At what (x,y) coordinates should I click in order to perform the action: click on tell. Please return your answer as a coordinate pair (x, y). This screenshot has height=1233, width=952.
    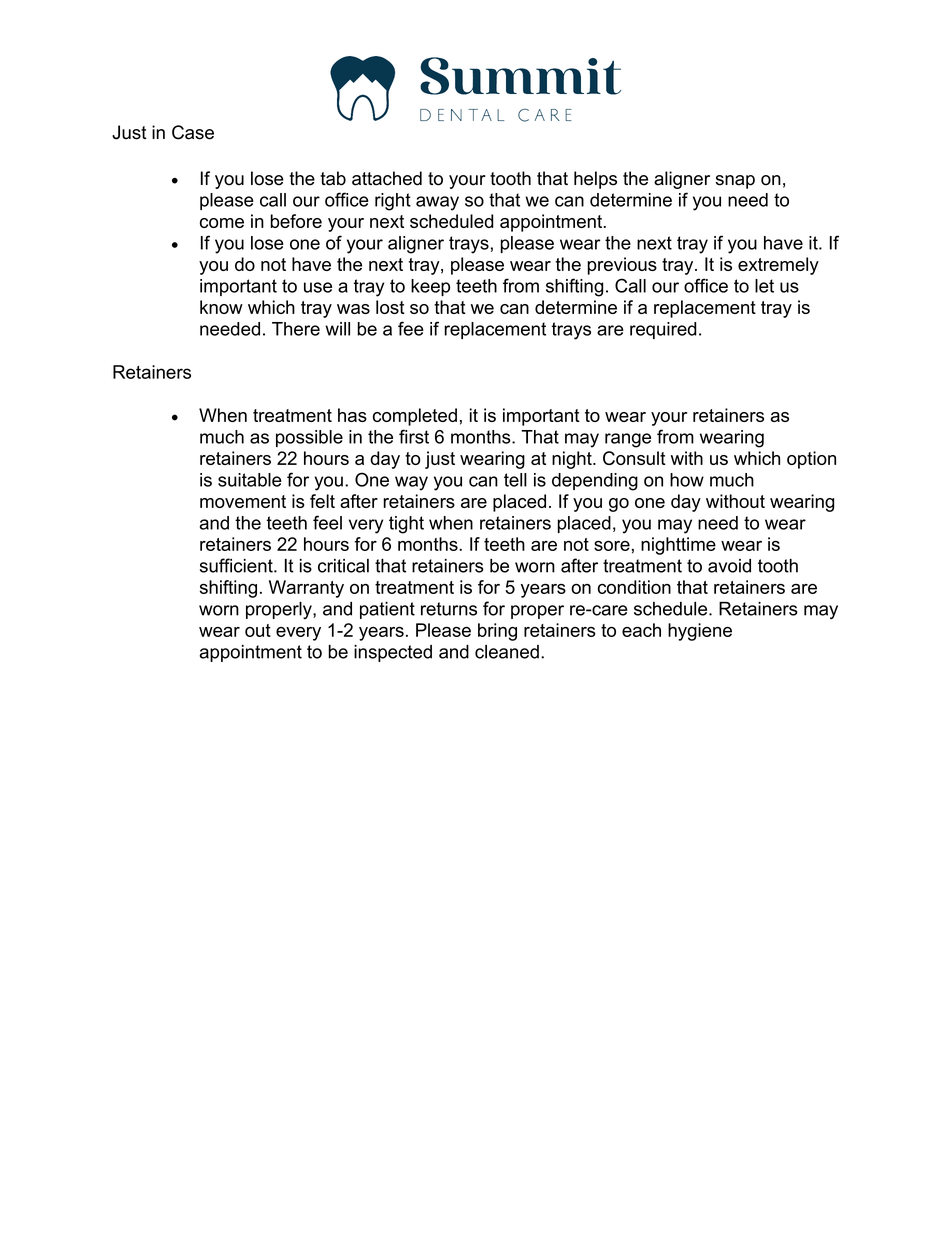
    Looking at the image, I should click on (515, 480).
